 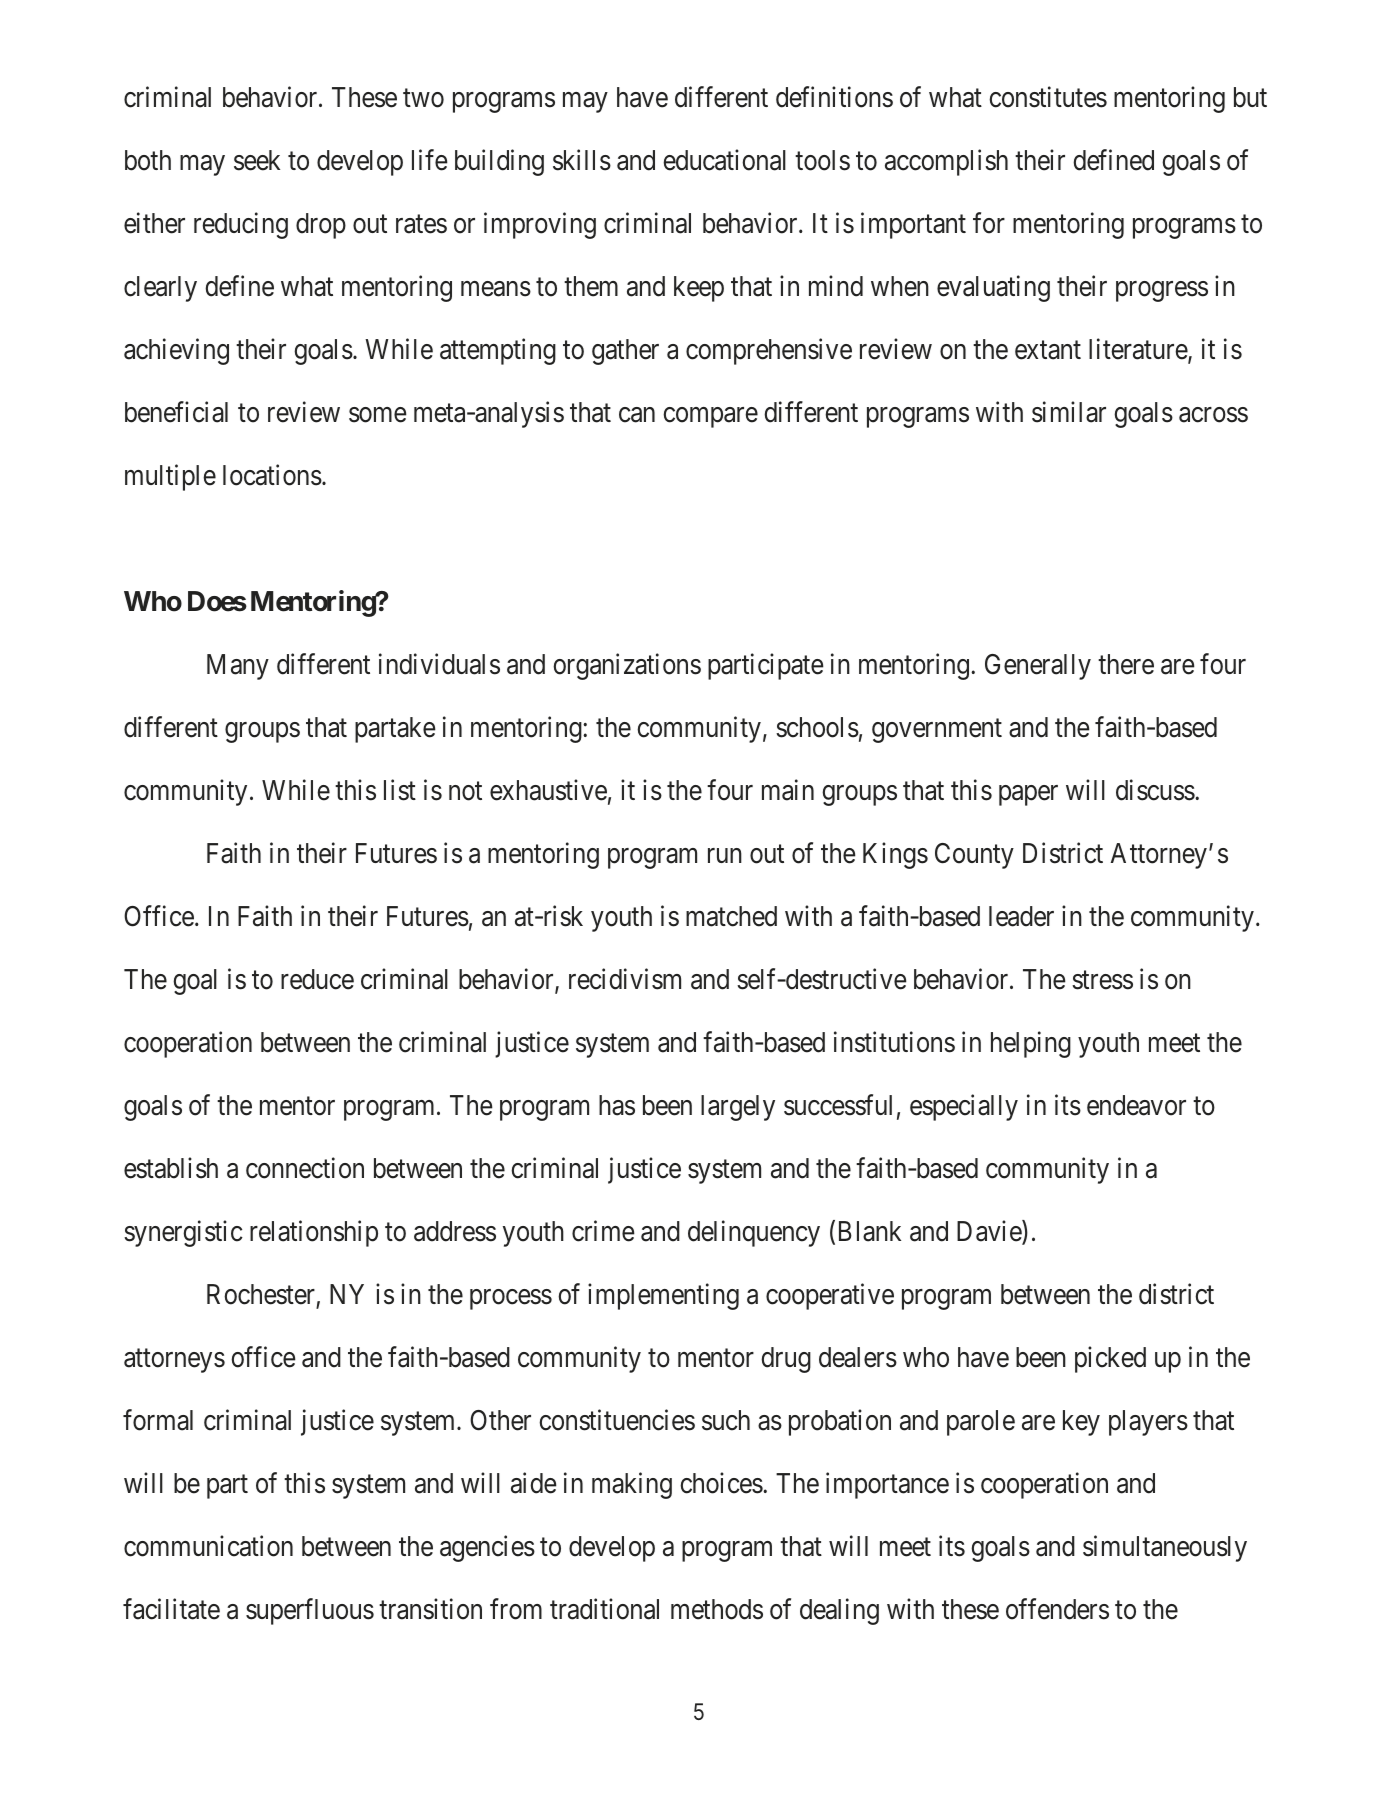 I want to click on but, so click(x=1250, y=97).
